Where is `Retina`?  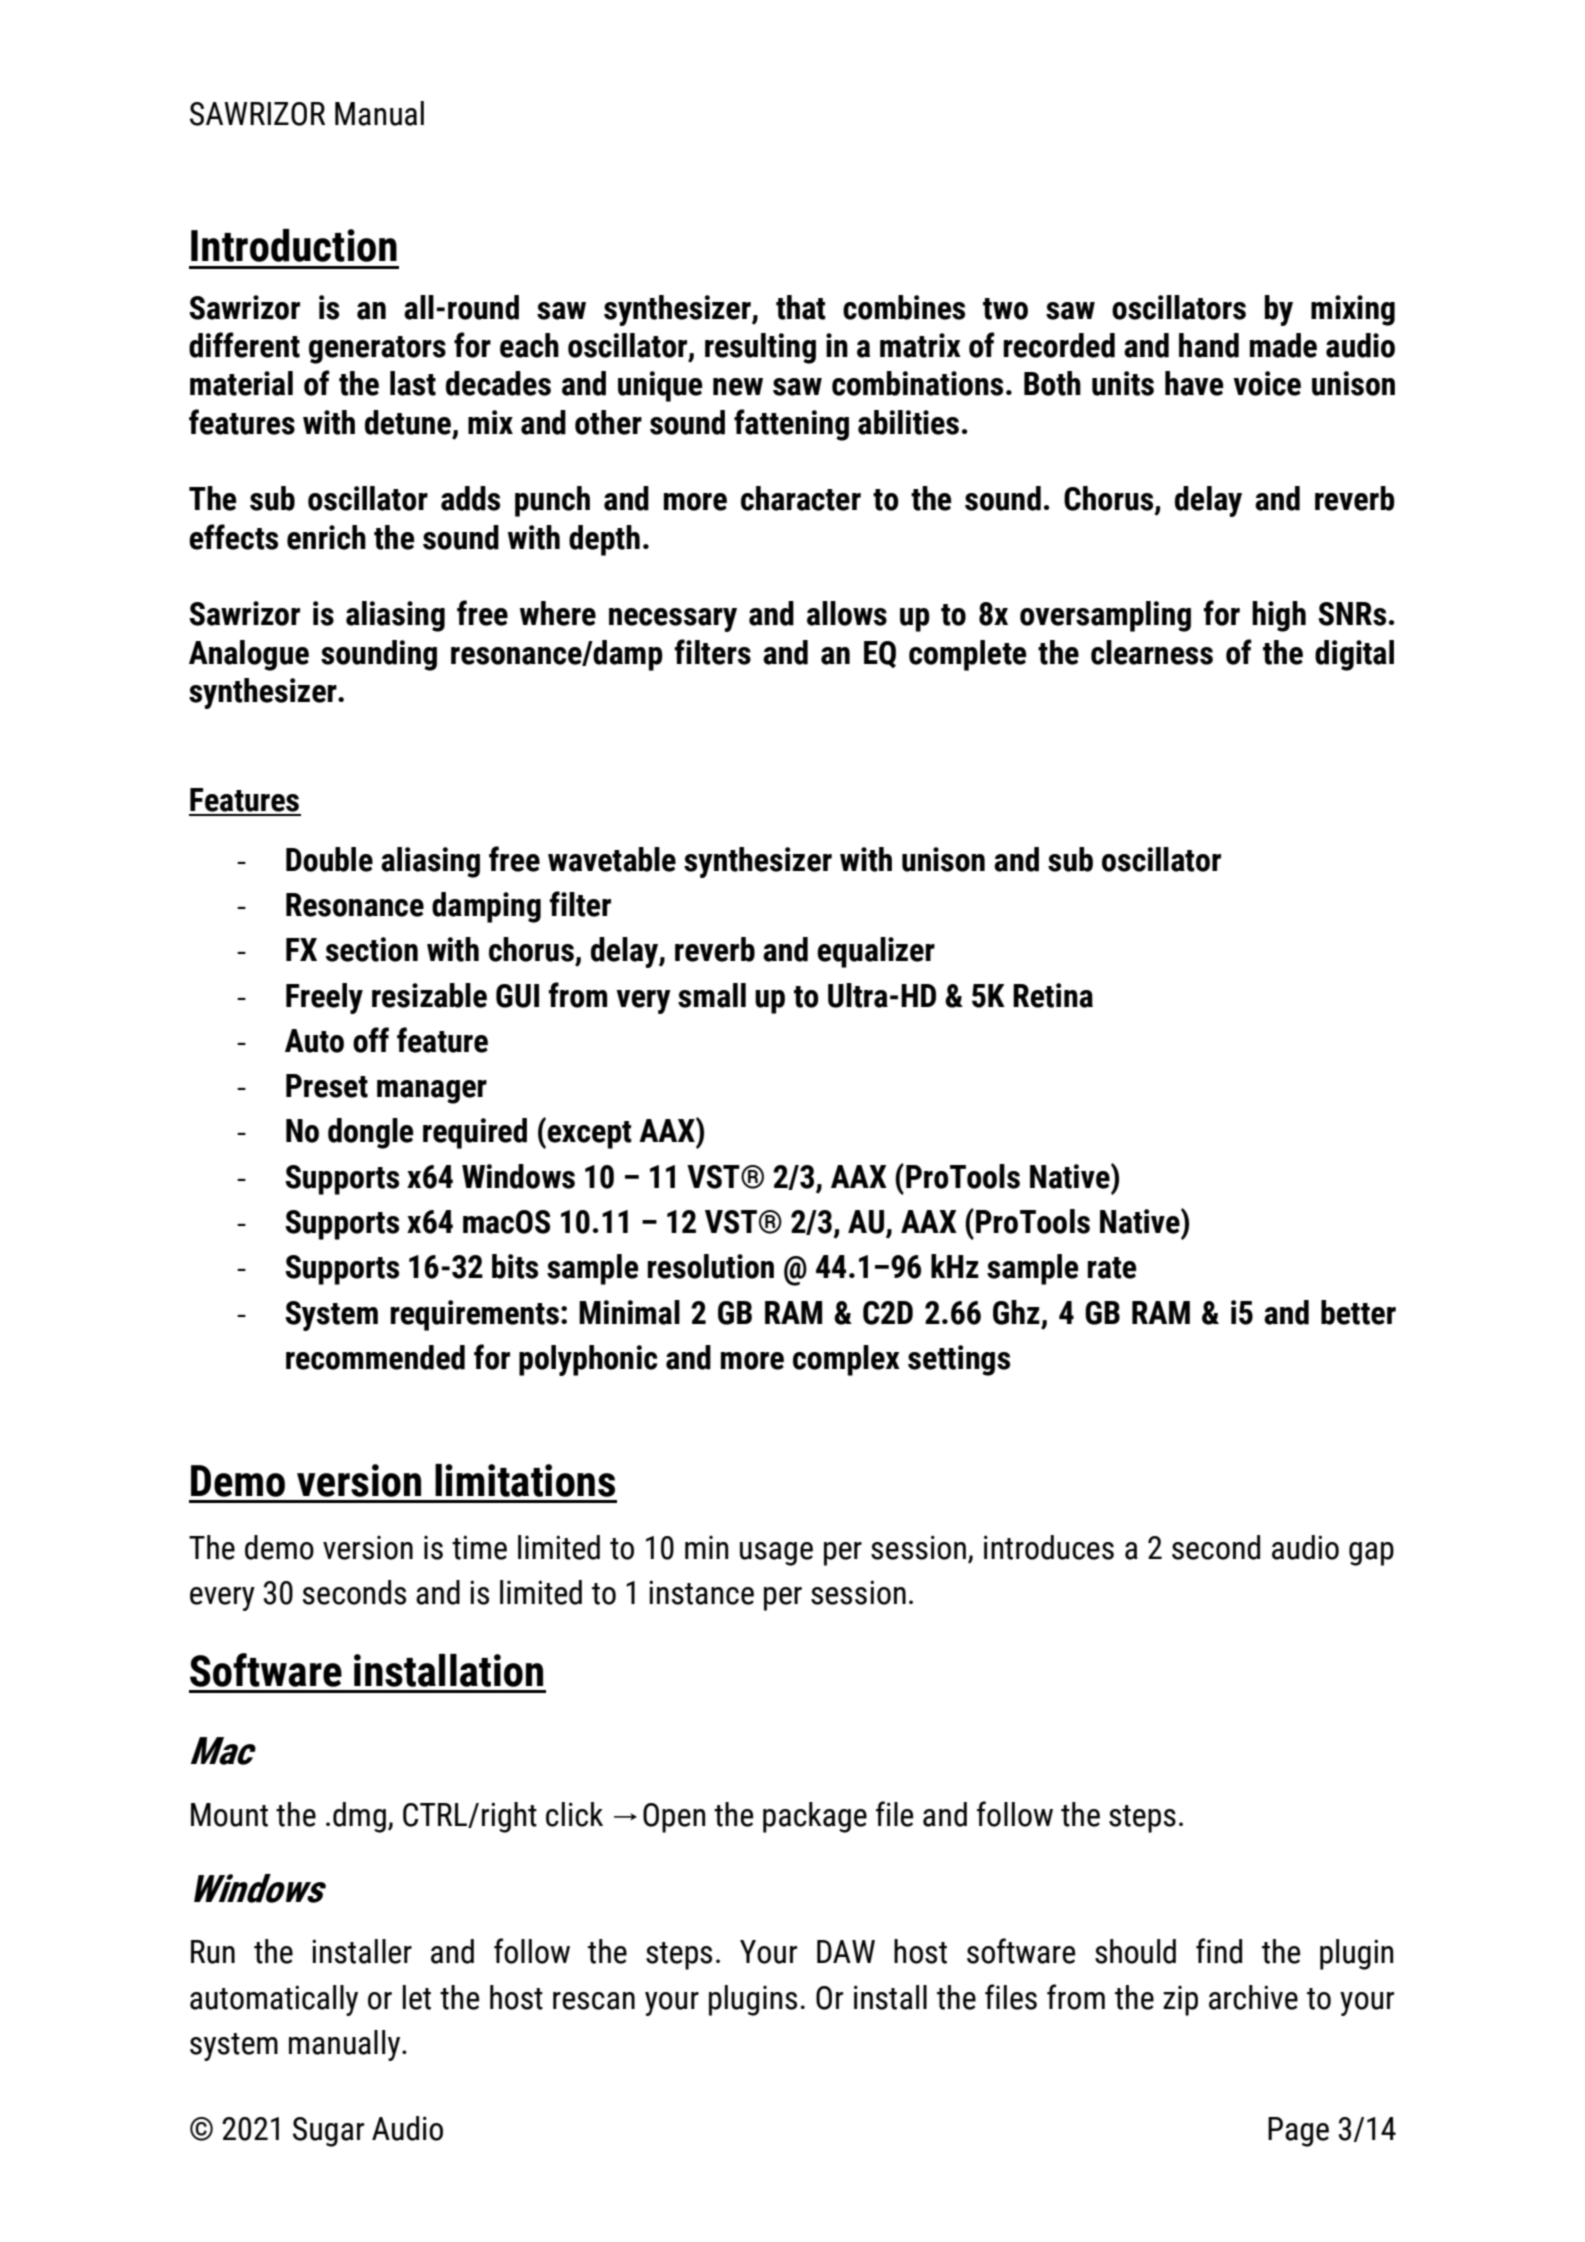
Retina is located at coordinates (1053, 995).
